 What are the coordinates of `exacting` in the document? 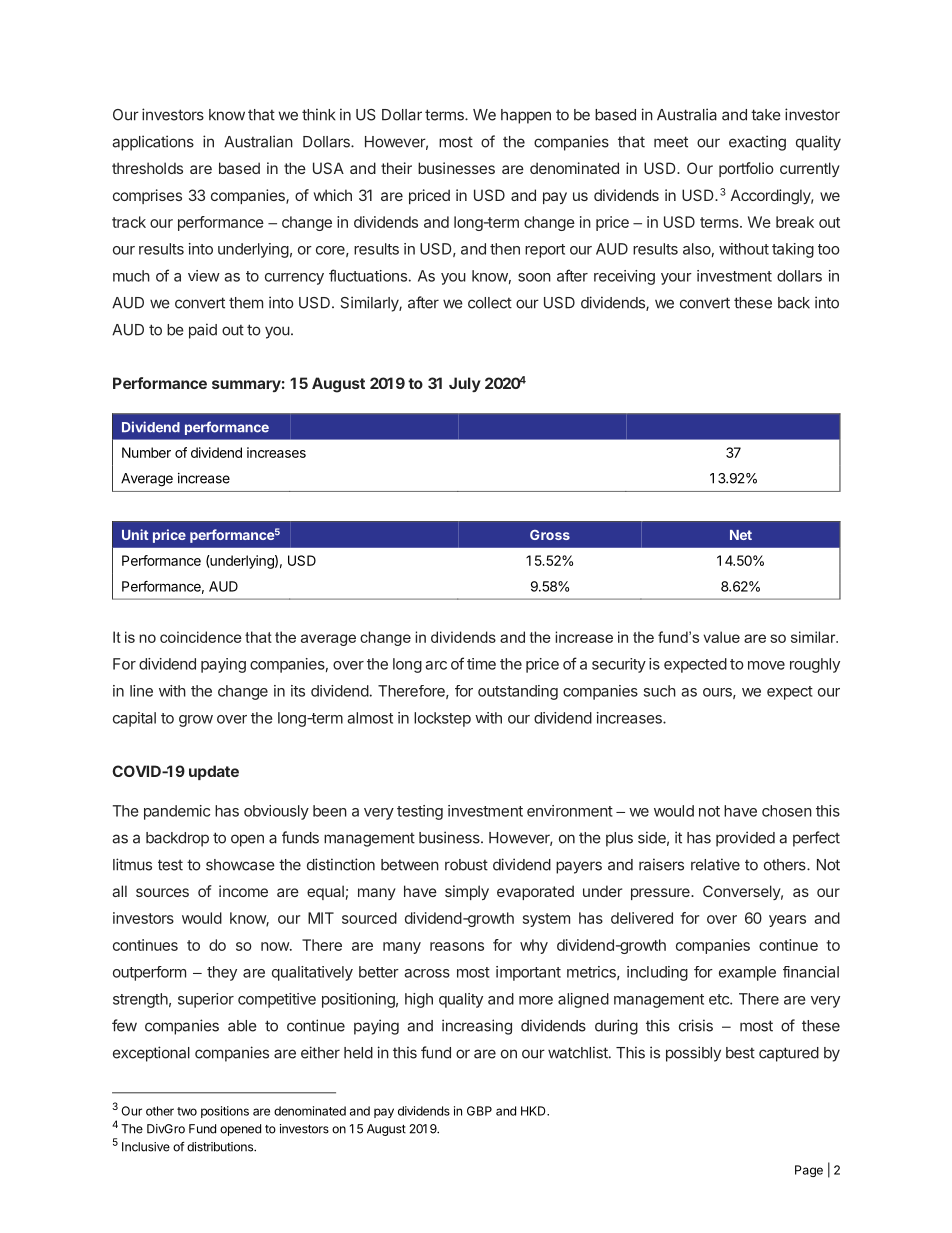 It's located at (757, 143).
